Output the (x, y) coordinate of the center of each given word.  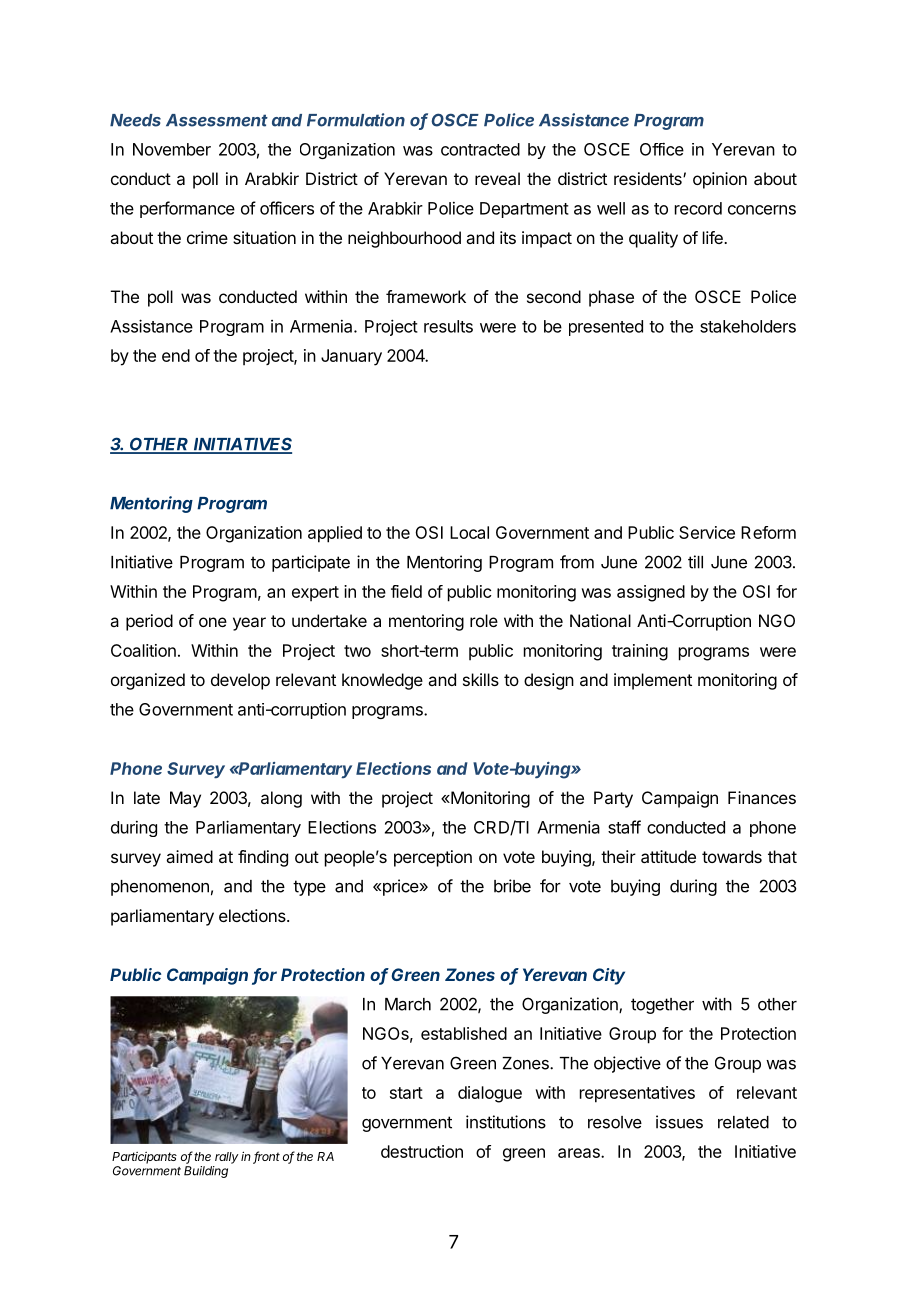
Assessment (217, 120)
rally (226, 1158)
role (484, 620)
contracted (480, 149)
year (249, 624)
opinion (720, 180)
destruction (422, 1151)
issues (679, 1122)
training (640, 652)
